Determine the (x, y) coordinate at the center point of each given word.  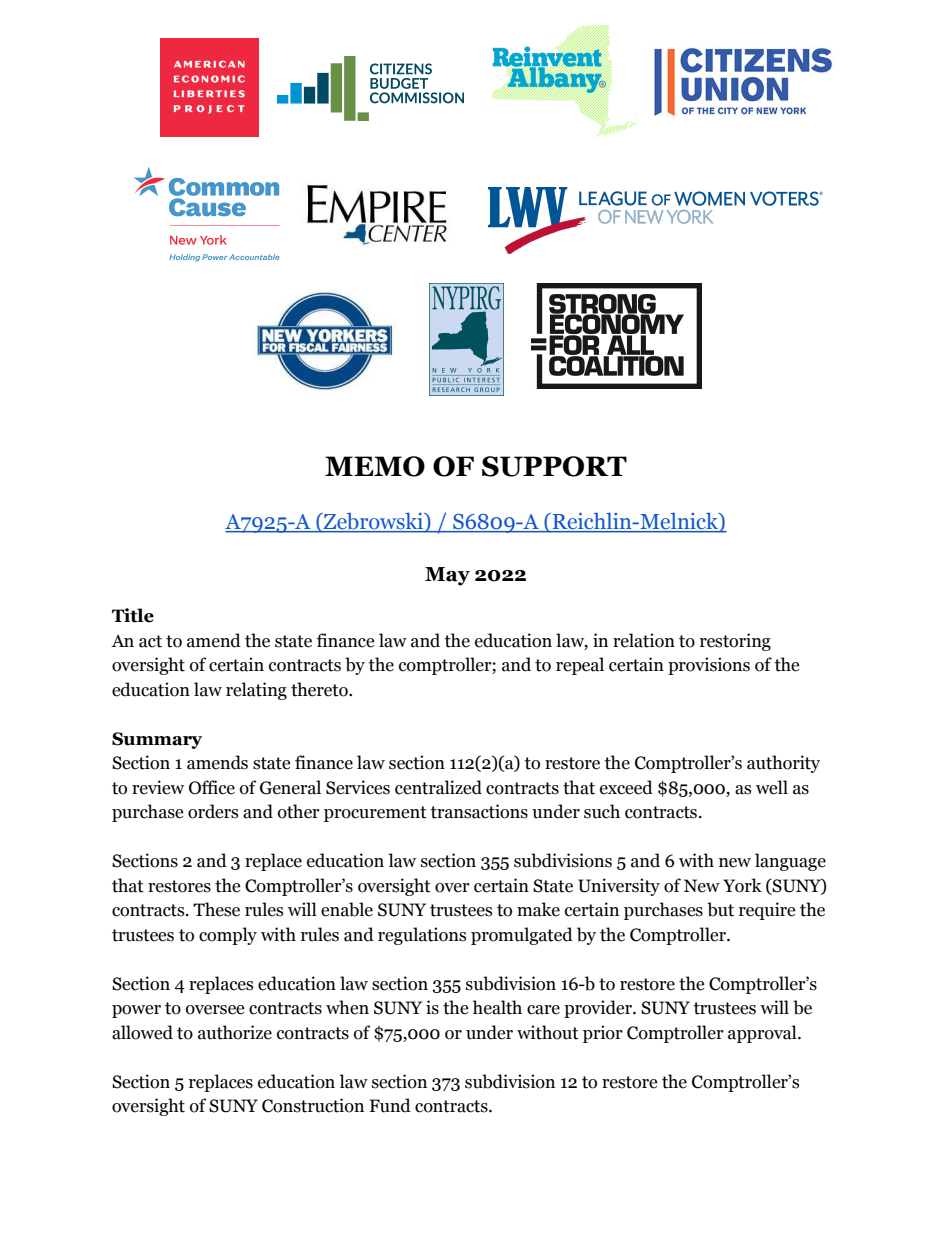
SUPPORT (554, 466)
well (772, 787)
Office (212, 787)
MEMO (375, 466)
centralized (438, 787)
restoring (735, 642)
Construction (313, 1105)
